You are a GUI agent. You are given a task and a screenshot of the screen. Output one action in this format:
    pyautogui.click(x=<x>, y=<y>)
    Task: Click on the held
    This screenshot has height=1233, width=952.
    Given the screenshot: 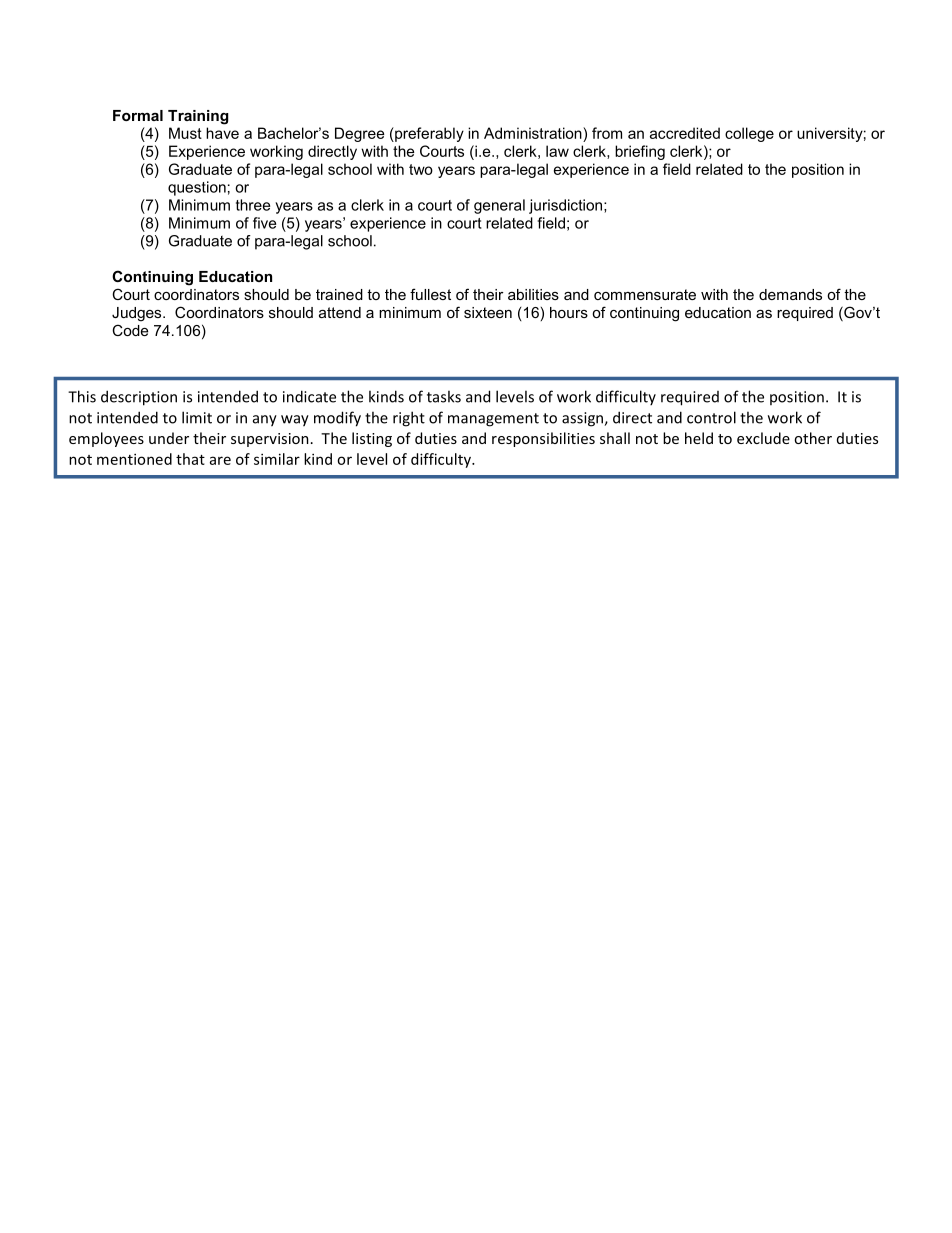 What is the action you would take?
    pyautogui.click(x=699, y=438)
